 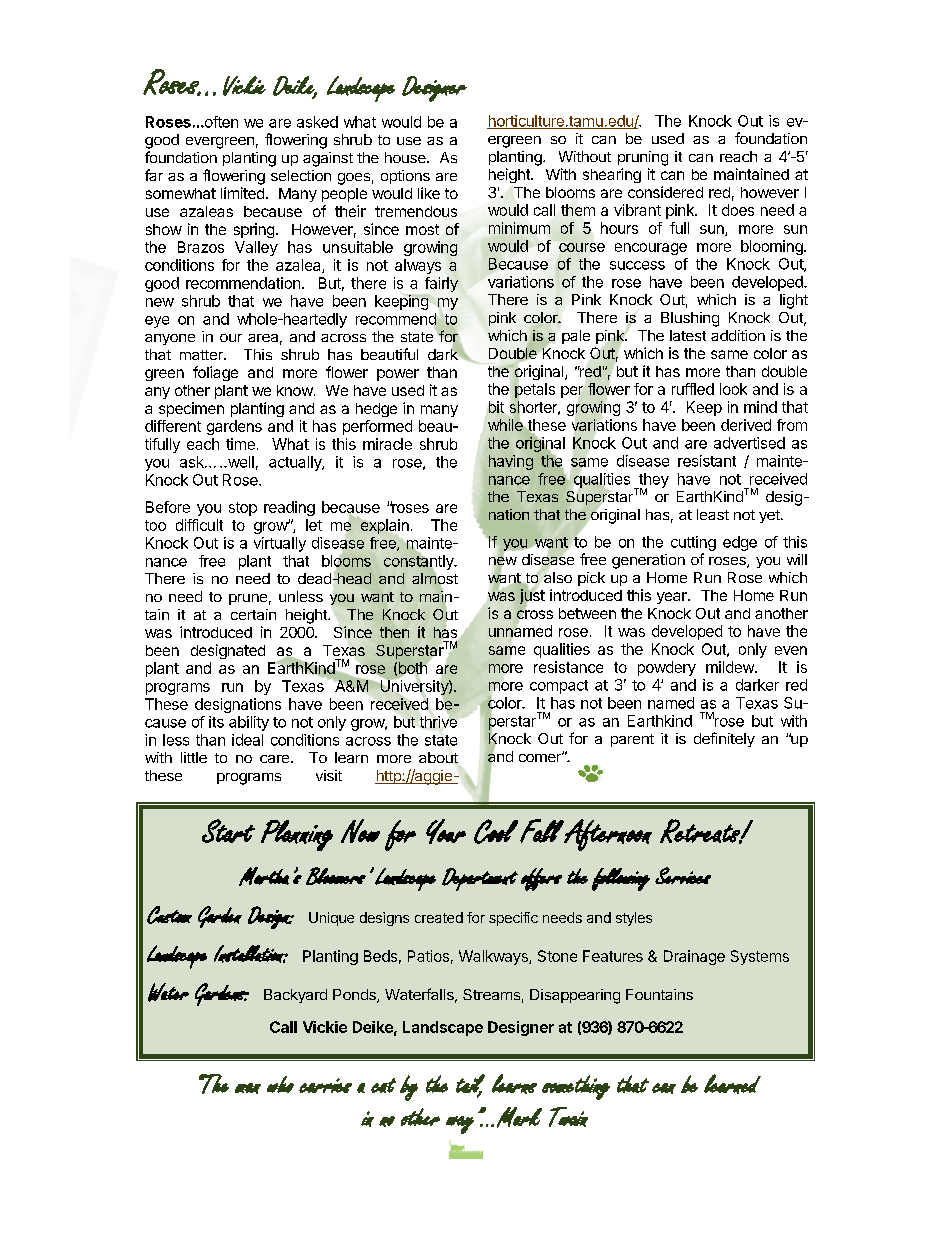 What do you see at coordinates (242, 193) in the screenshot?
I see `limited` at bounding box center [242, 193].
